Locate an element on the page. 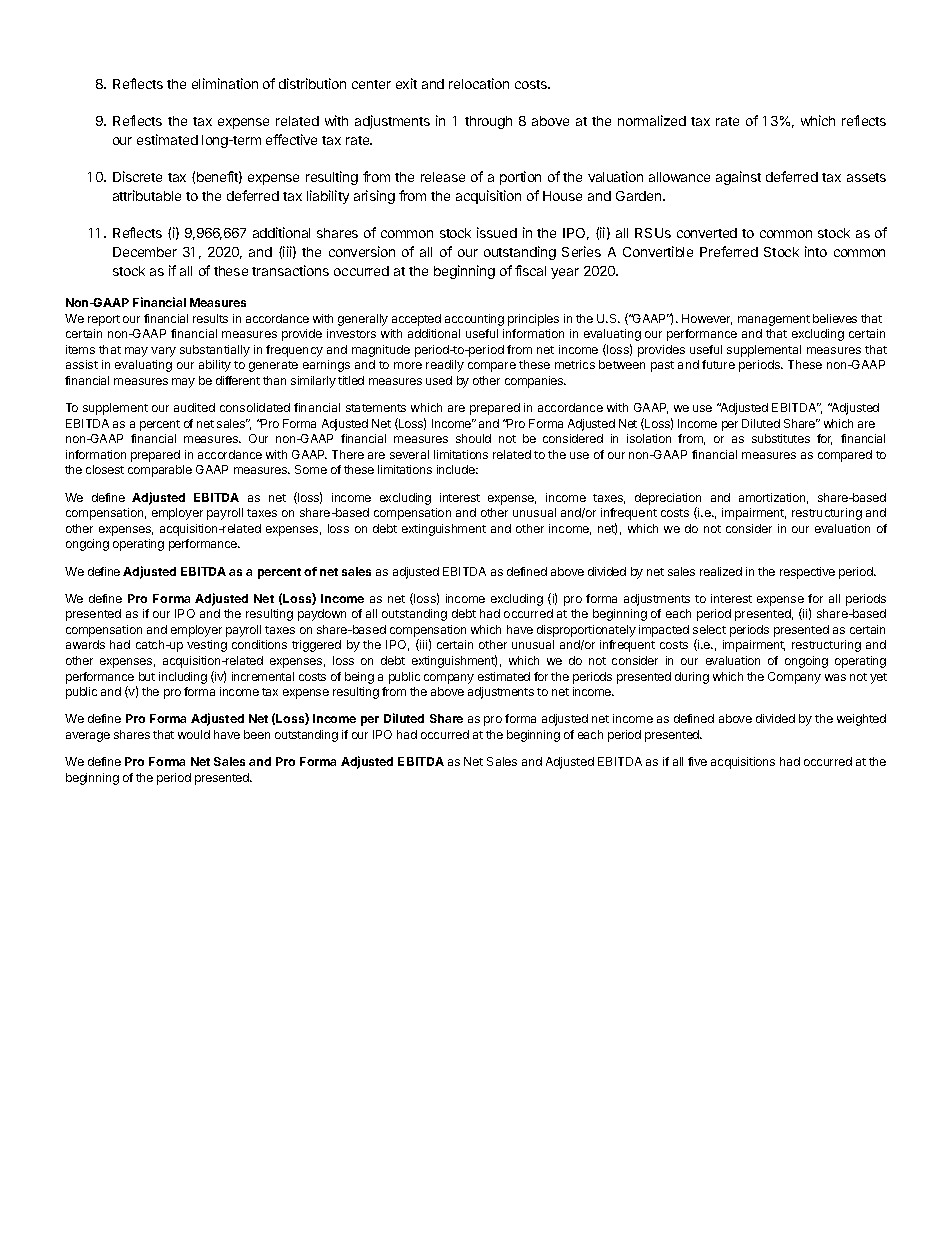 The image size is (952, 1233). through is located at coordinates (488, 122).
